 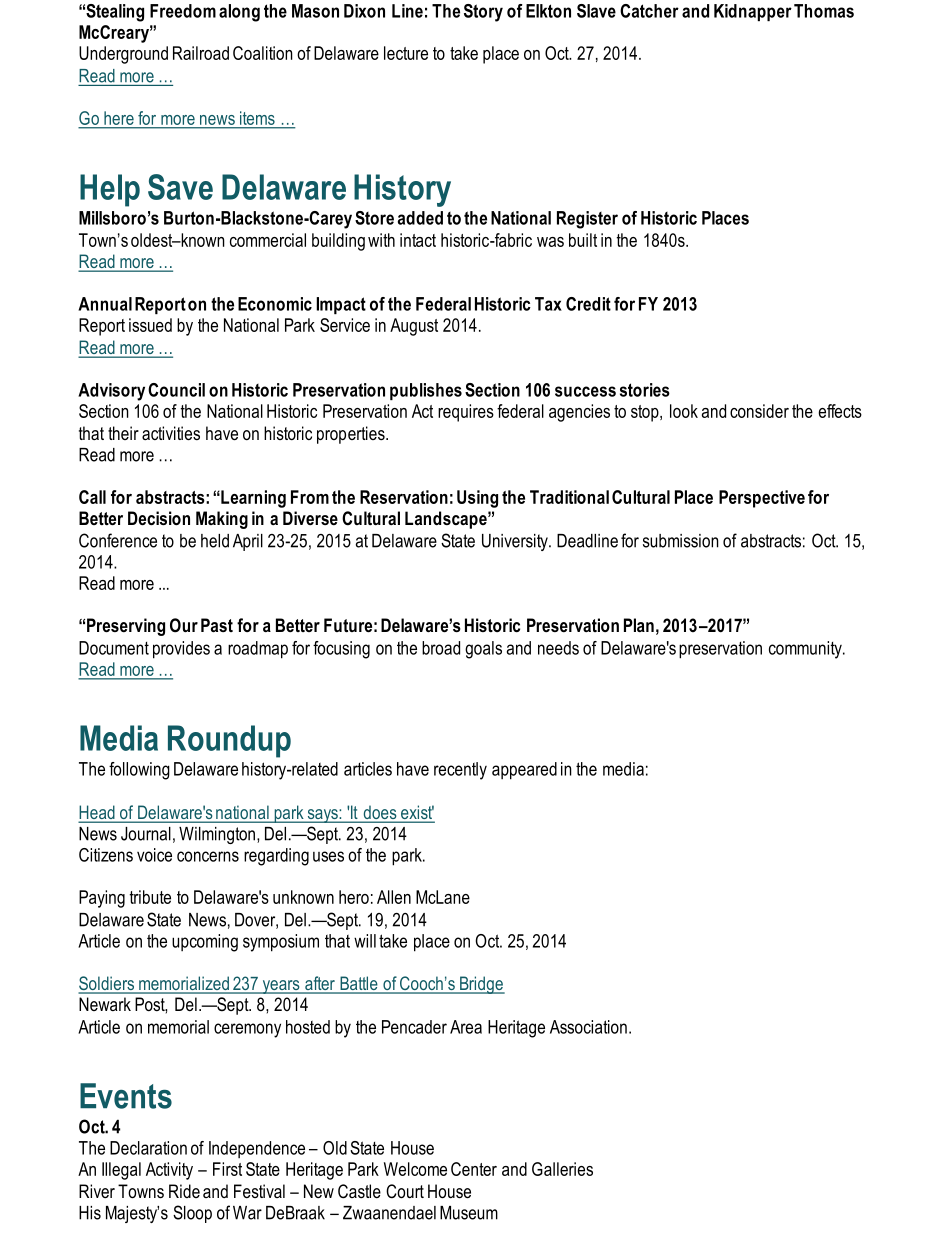 What do you see at coordinates (169, 1171) in the screenshot?
I see `Activity` at bounding box center [169, 1171].
